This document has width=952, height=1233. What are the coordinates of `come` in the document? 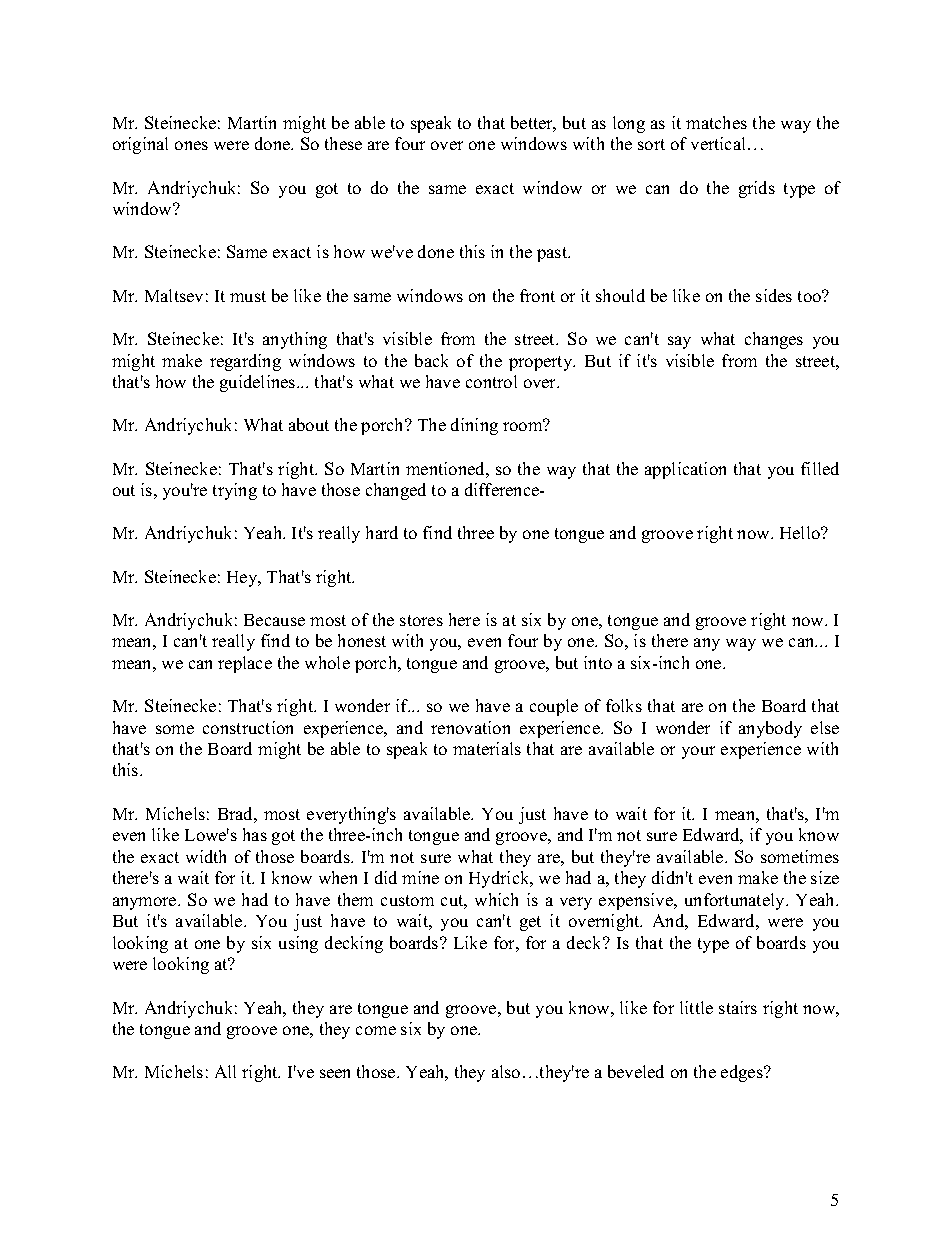 It's located at (376, 1030).
